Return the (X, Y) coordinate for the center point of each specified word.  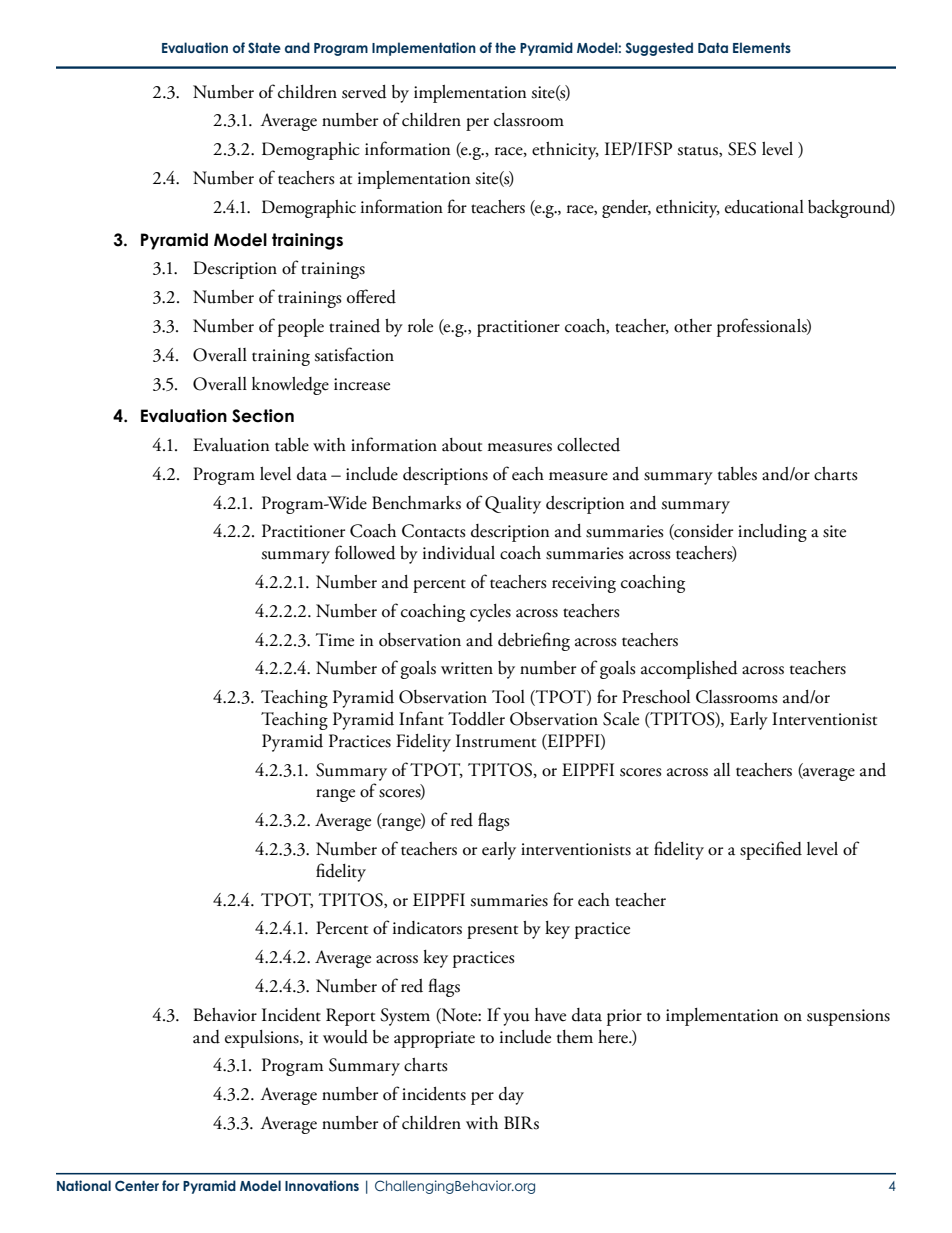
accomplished (689, 670)
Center (137, 1186)
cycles (490, 613)
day (511, 1096)
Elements (762, 47)
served (364, 92)
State (264, 47)
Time (334, 640)
